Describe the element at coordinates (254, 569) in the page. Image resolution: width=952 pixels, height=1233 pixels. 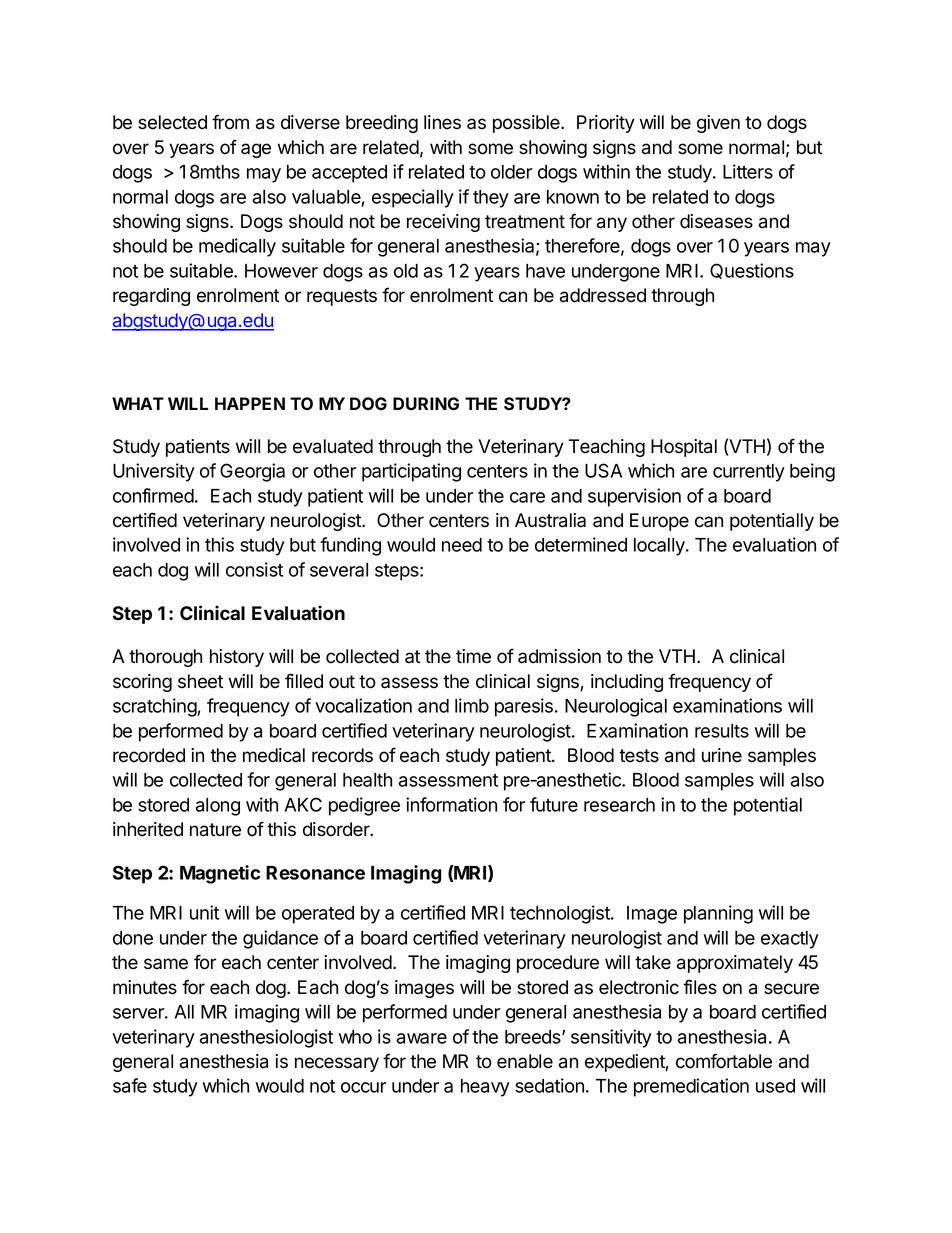
I see `consist` at that location.
